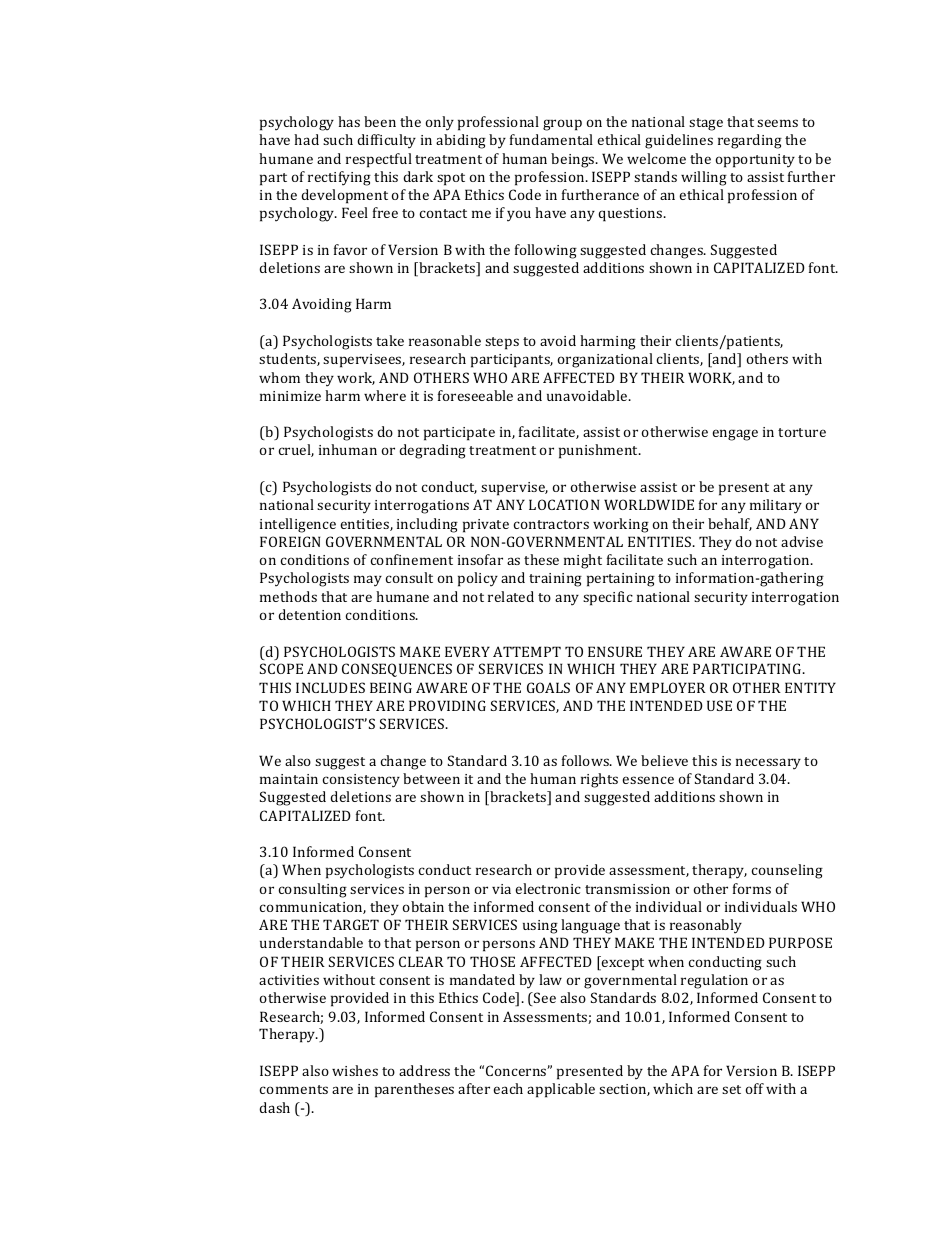  What do you see at coordinates (309, 614) in the page?
I see `detention` at bounding box center [309, 614].
